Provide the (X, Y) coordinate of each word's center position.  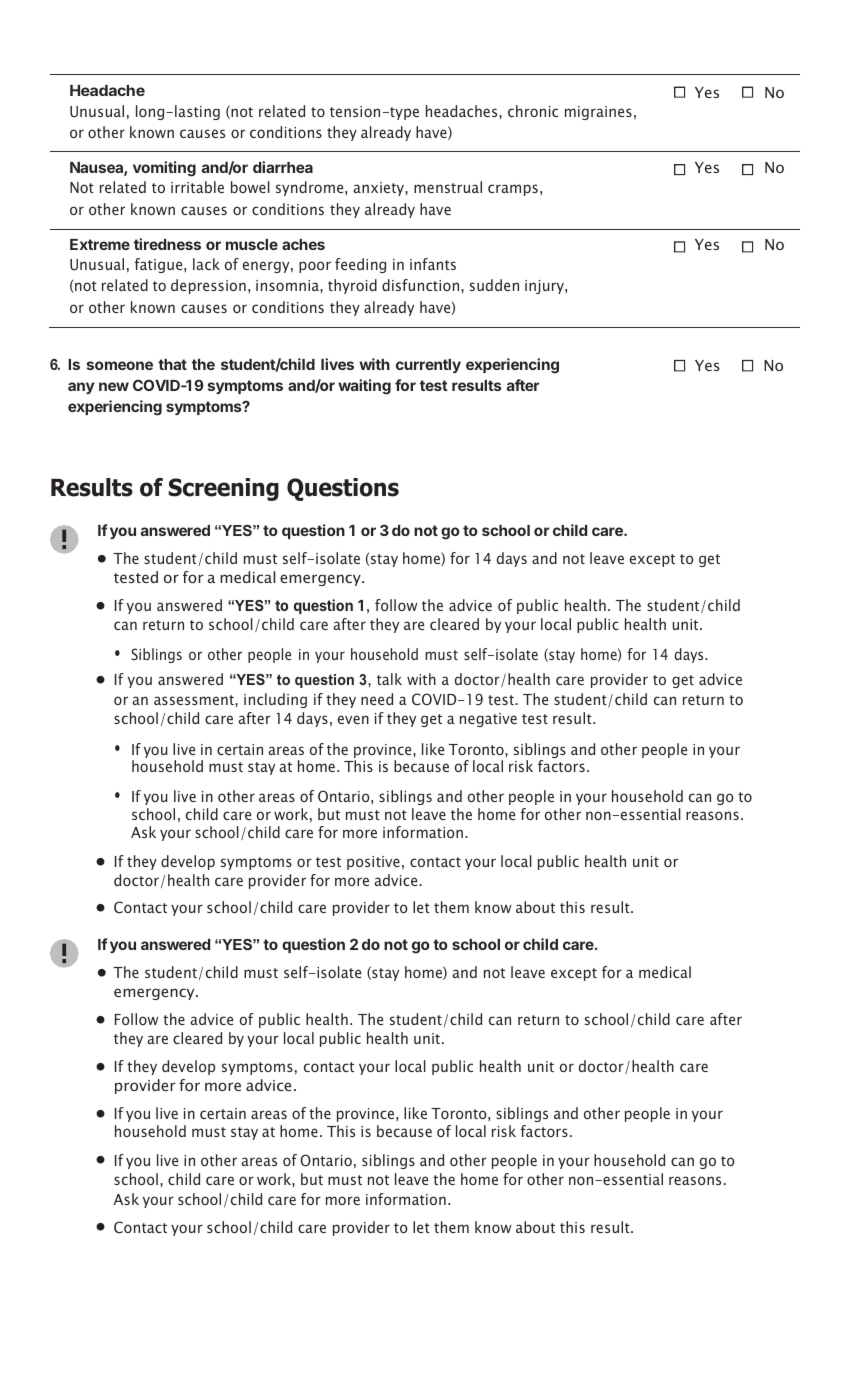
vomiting (164, 169)
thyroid (352, 286)
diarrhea (283, 167)
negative (488, 720)
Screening (224, 489)
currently (428, 366)
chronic (533, 111)
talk (389, 679)
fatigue (160, 265)
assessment (195, 700)
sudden (494, 285)
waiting (364, 387)
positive (373, 863)
